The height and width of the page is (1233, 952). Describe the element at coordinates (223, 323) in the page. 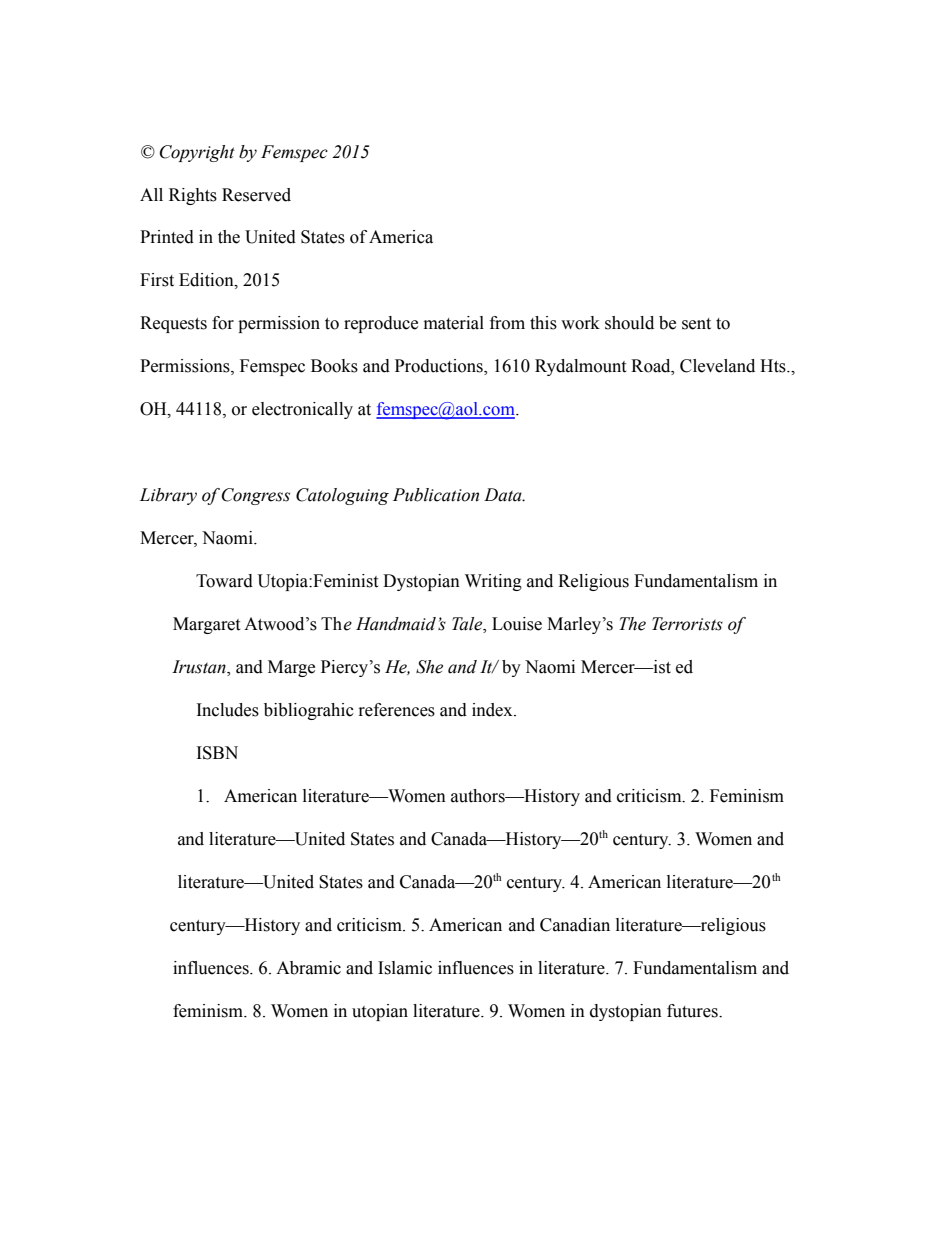

I see `for` at that location.
